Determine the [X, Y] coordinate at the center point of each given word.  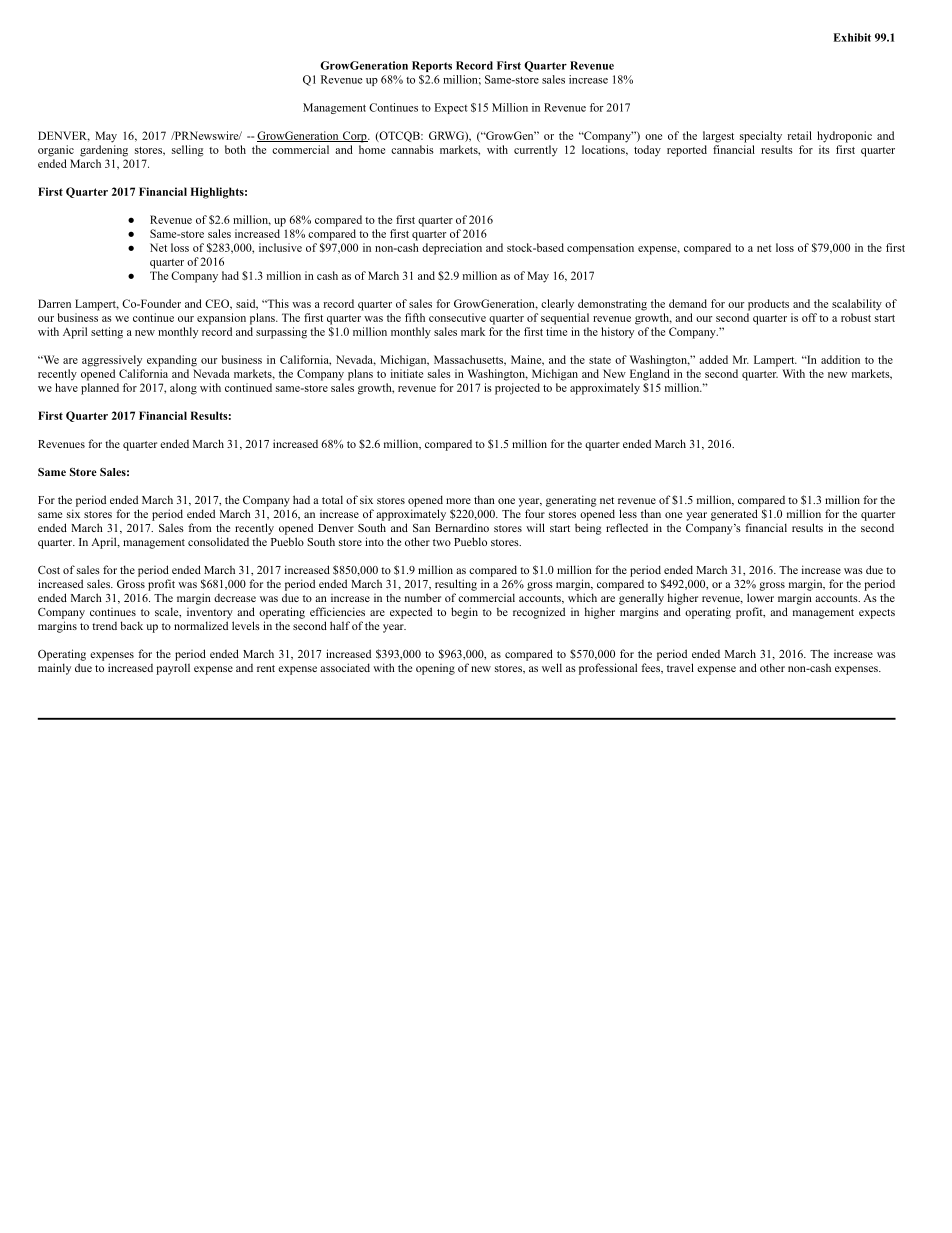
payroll [173, 669]
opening [435, 669]
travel [680, 667]
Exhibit [852, 37]
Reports [432, 66]
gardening [104, 151]
